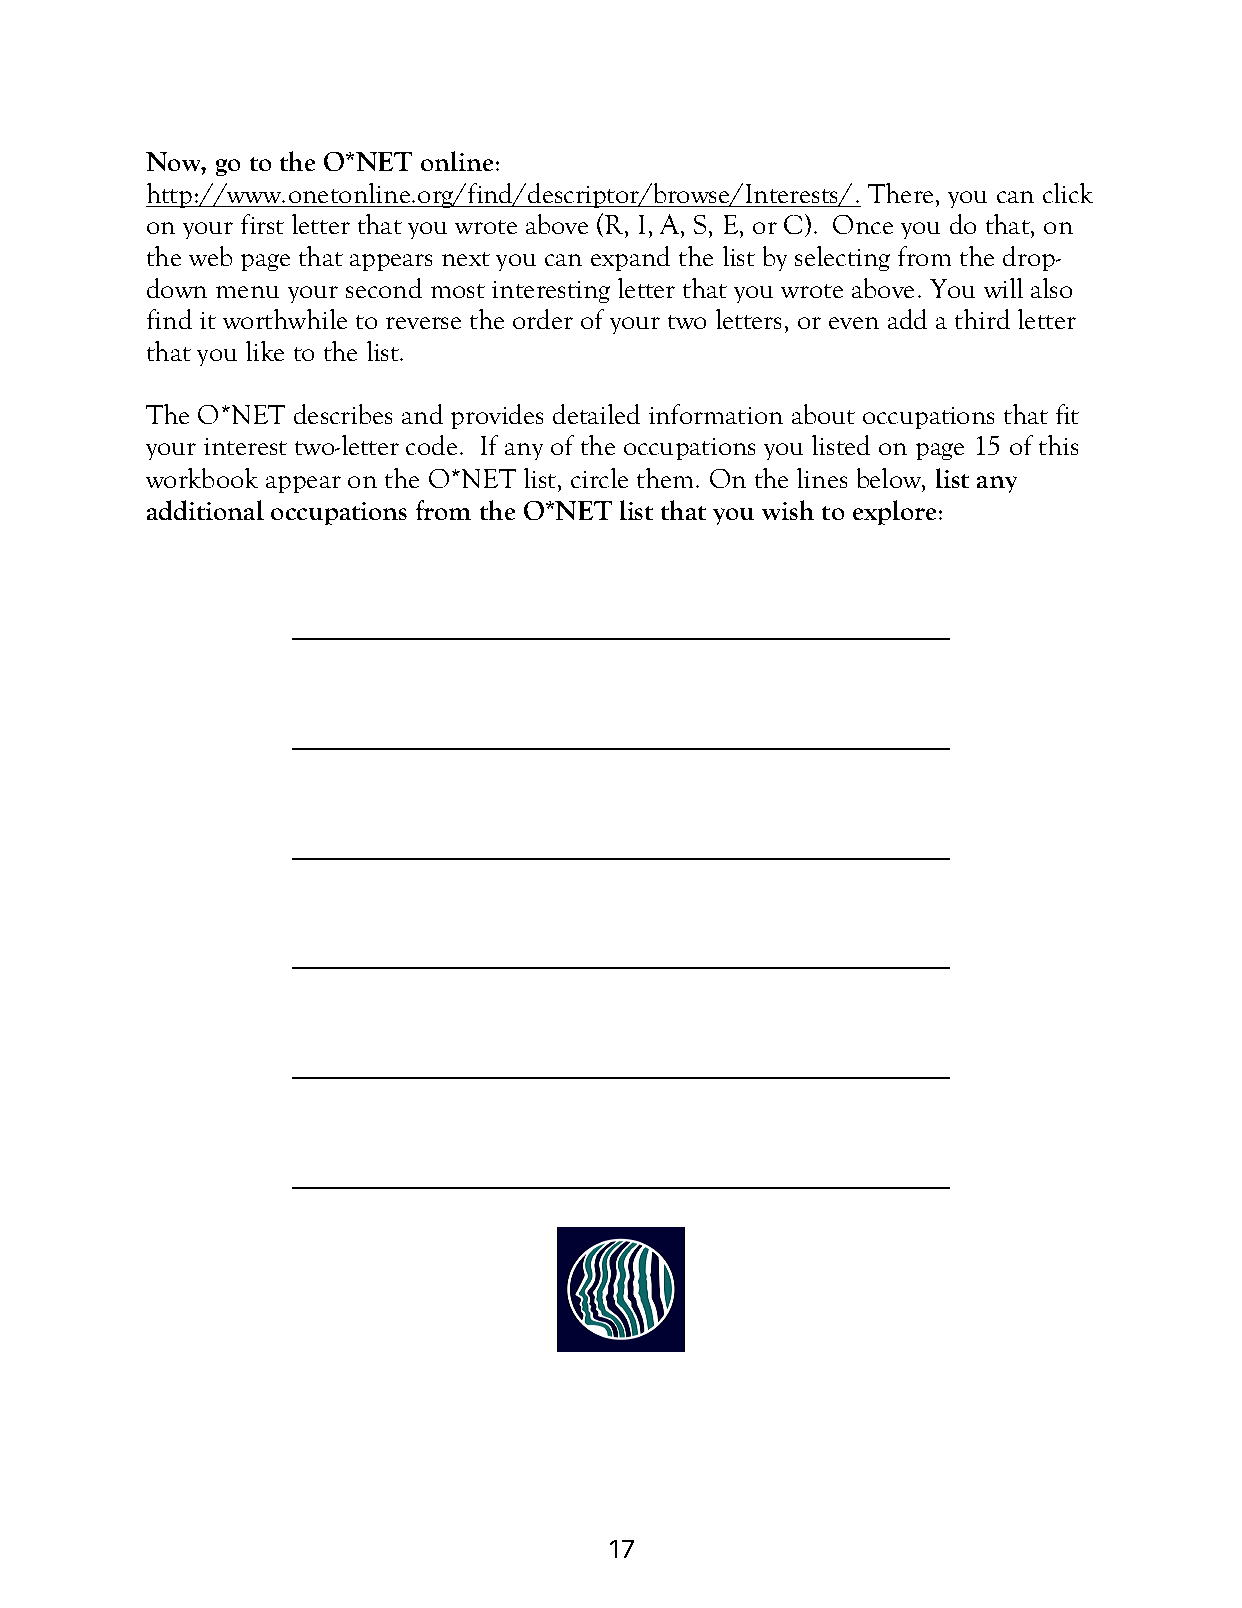 This screenshot has width=1242, height=1608. What do you see at coordinates (384, 288) in the screenshot?
I see `second` at bounding box center [384, 288].
